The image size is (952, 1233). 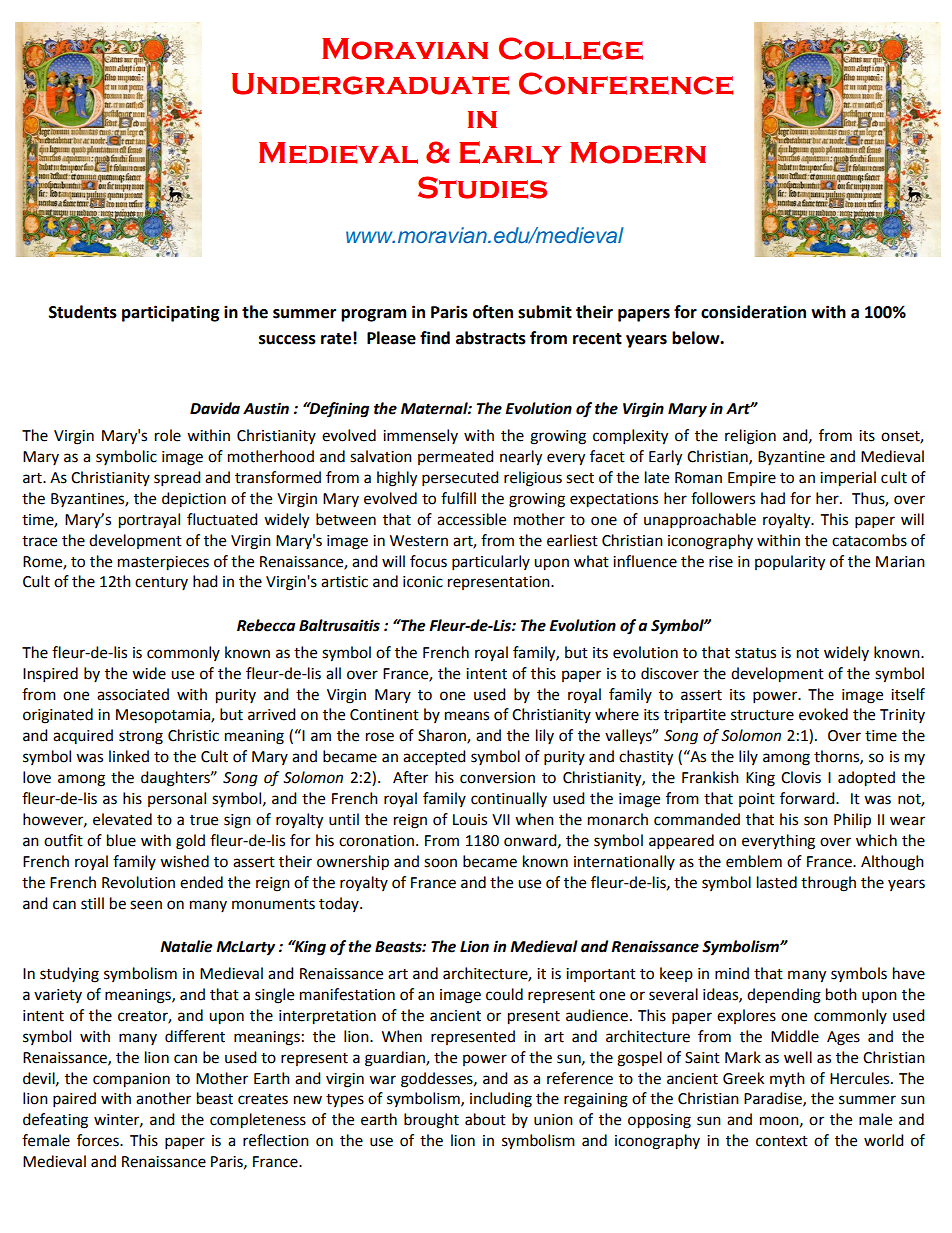 What do you see at coordinates (420, 436) in the document?
I see `immensely` at bounding box center [420, 436].
